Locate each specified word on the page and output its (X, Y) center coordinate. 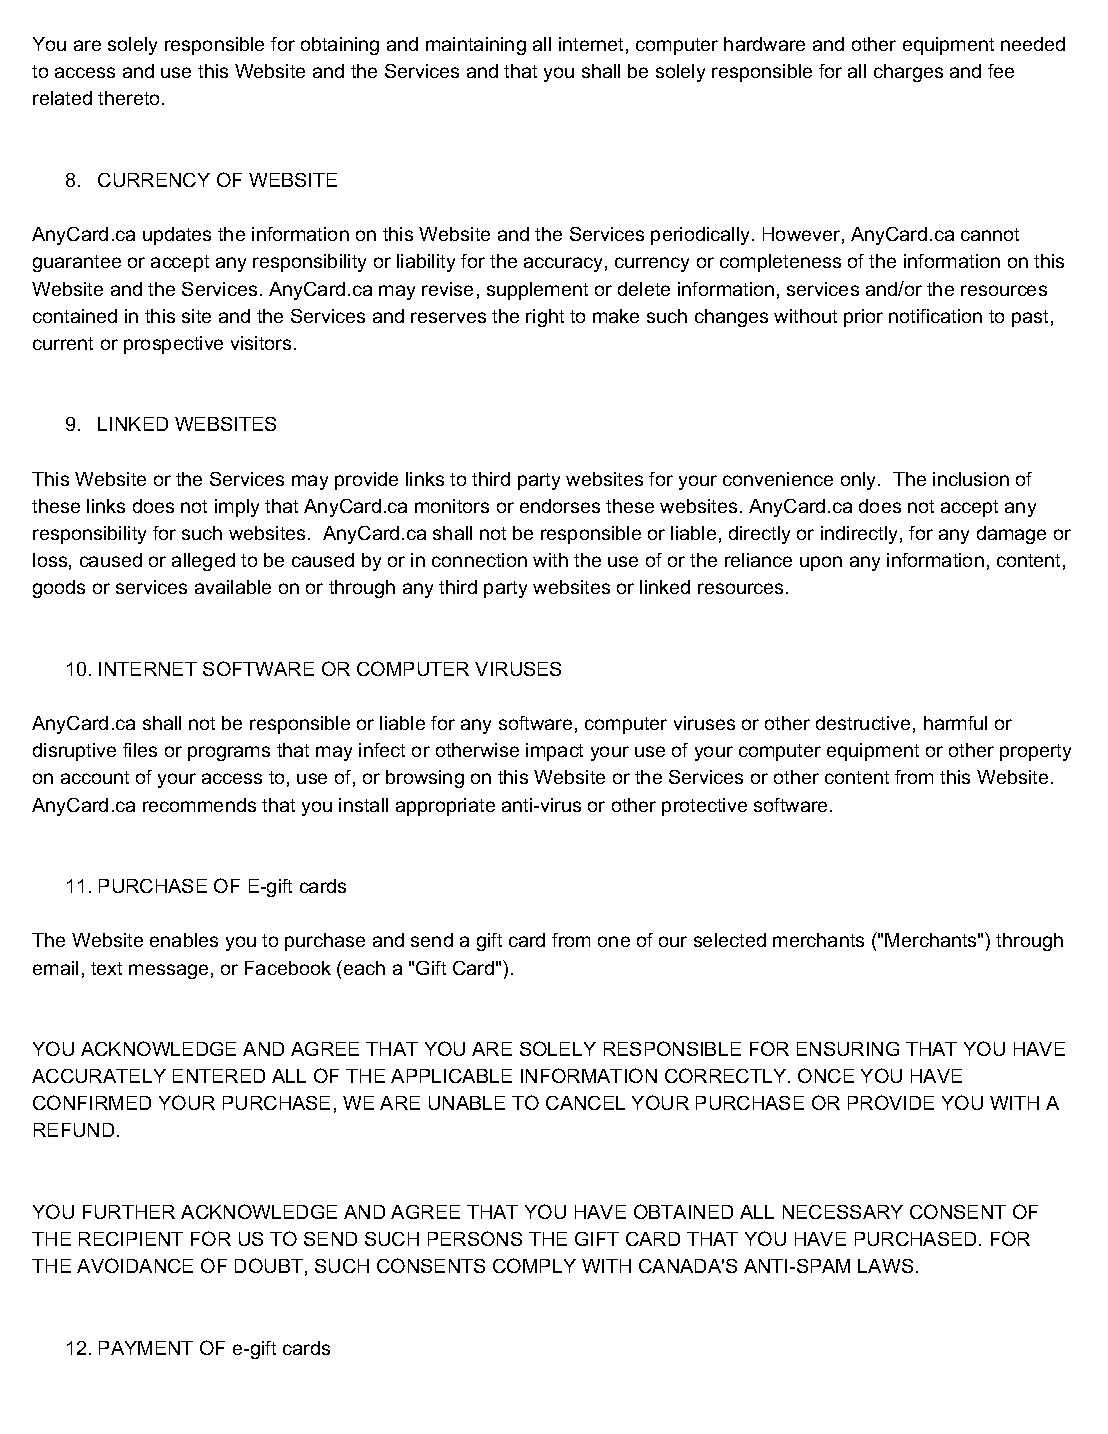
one (614, 941)
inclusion (971, 479)
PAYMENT (146, 1348)
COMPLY (534, 1265)
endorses (560, 506)
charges (908, 73)
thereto (130, 98)
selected (730, 940)
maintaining (476, 46)
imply (237, 508)
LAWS (885, 1266)
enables (184, 940)
